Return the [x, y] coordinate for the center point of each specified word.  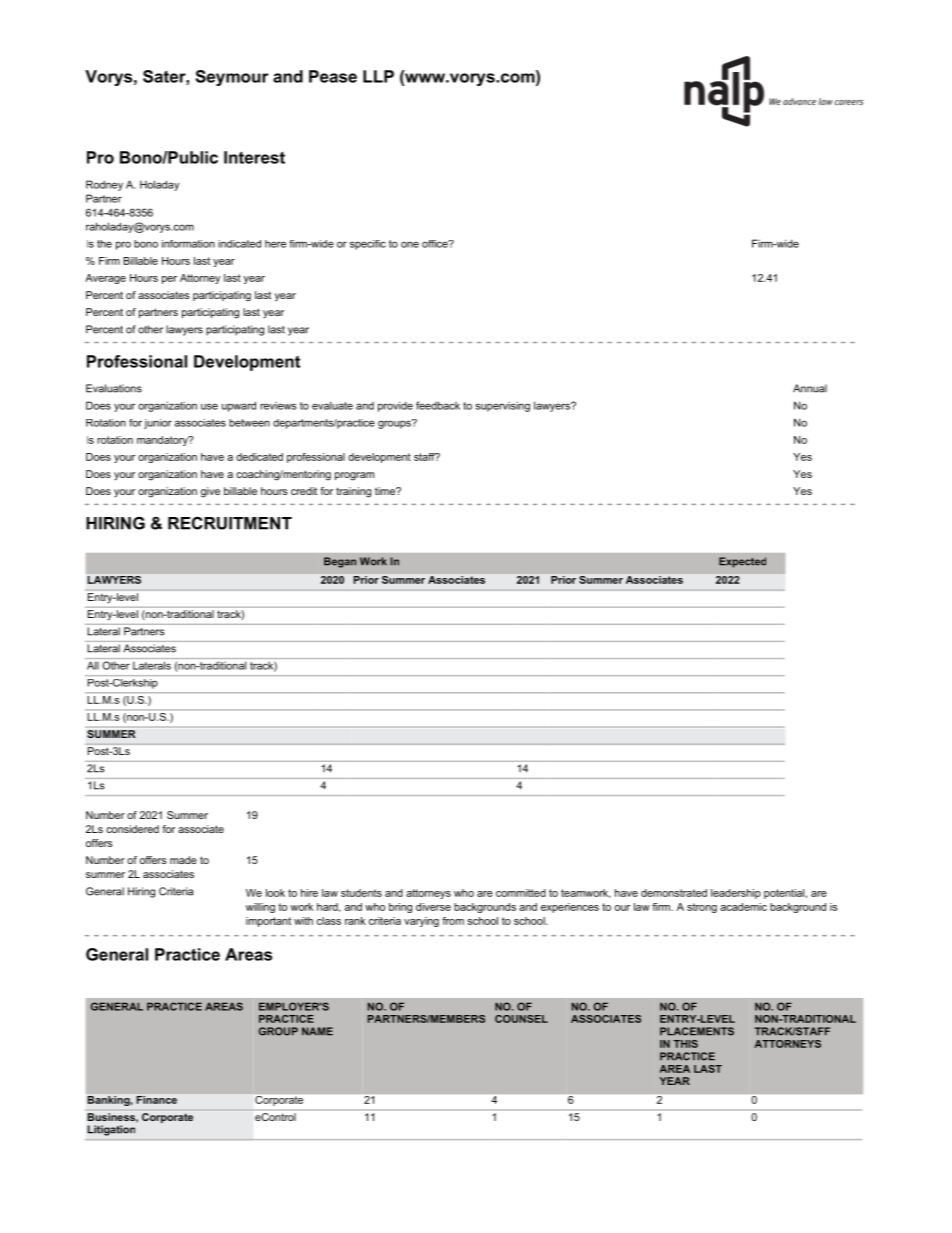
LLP [378, 76]
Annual [810, 388]
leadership [736, 894]
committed [521, 893]
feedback [438, 405]
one [410, 244]
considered [132, 829]
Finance [157, 1100]
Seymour [232, 78]
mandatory [163, 441]
